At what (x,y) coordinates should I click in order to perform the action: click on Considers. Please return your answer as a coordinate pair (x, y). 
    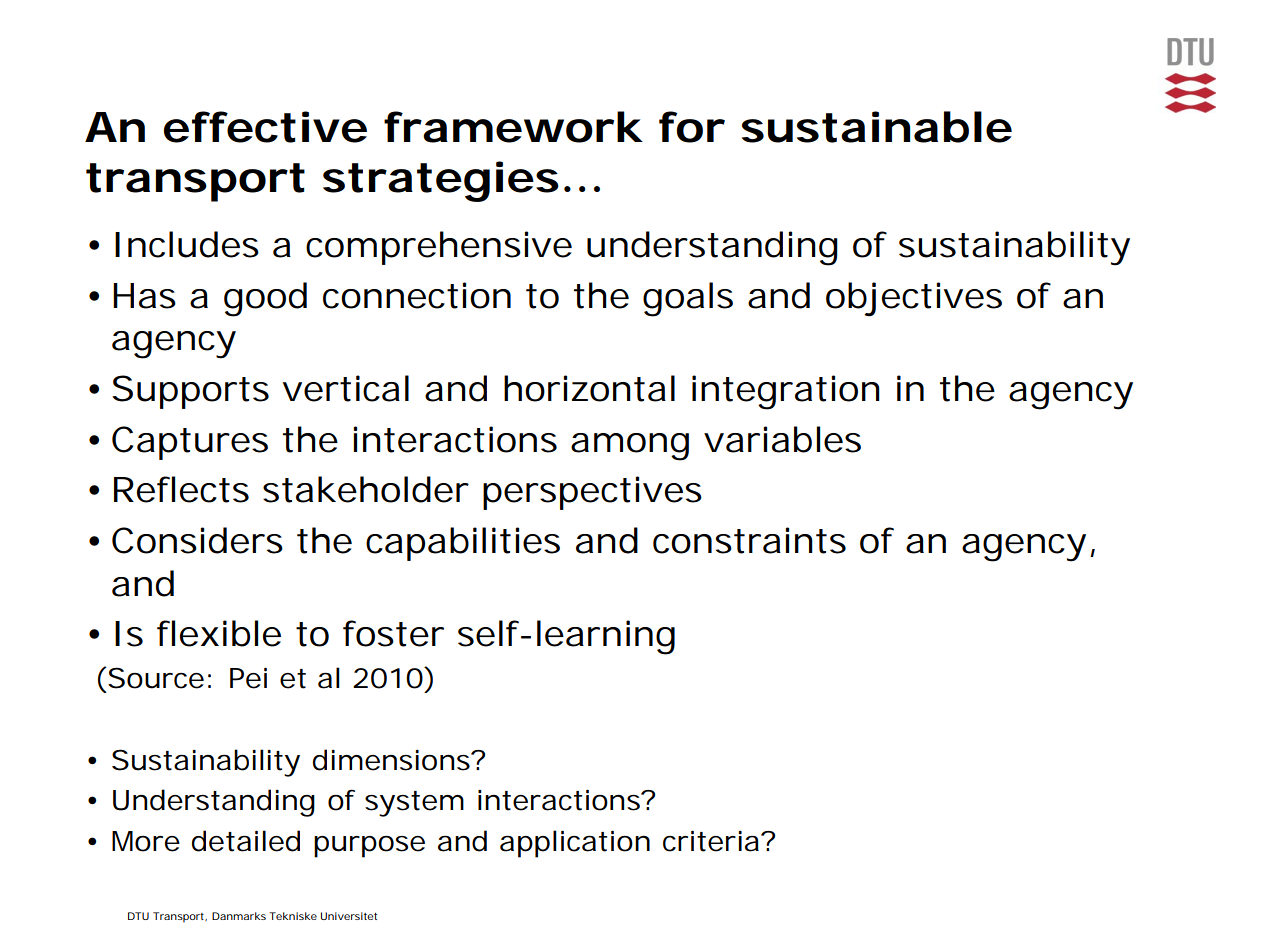
    Looking at the image, I should click on (197, 540).
